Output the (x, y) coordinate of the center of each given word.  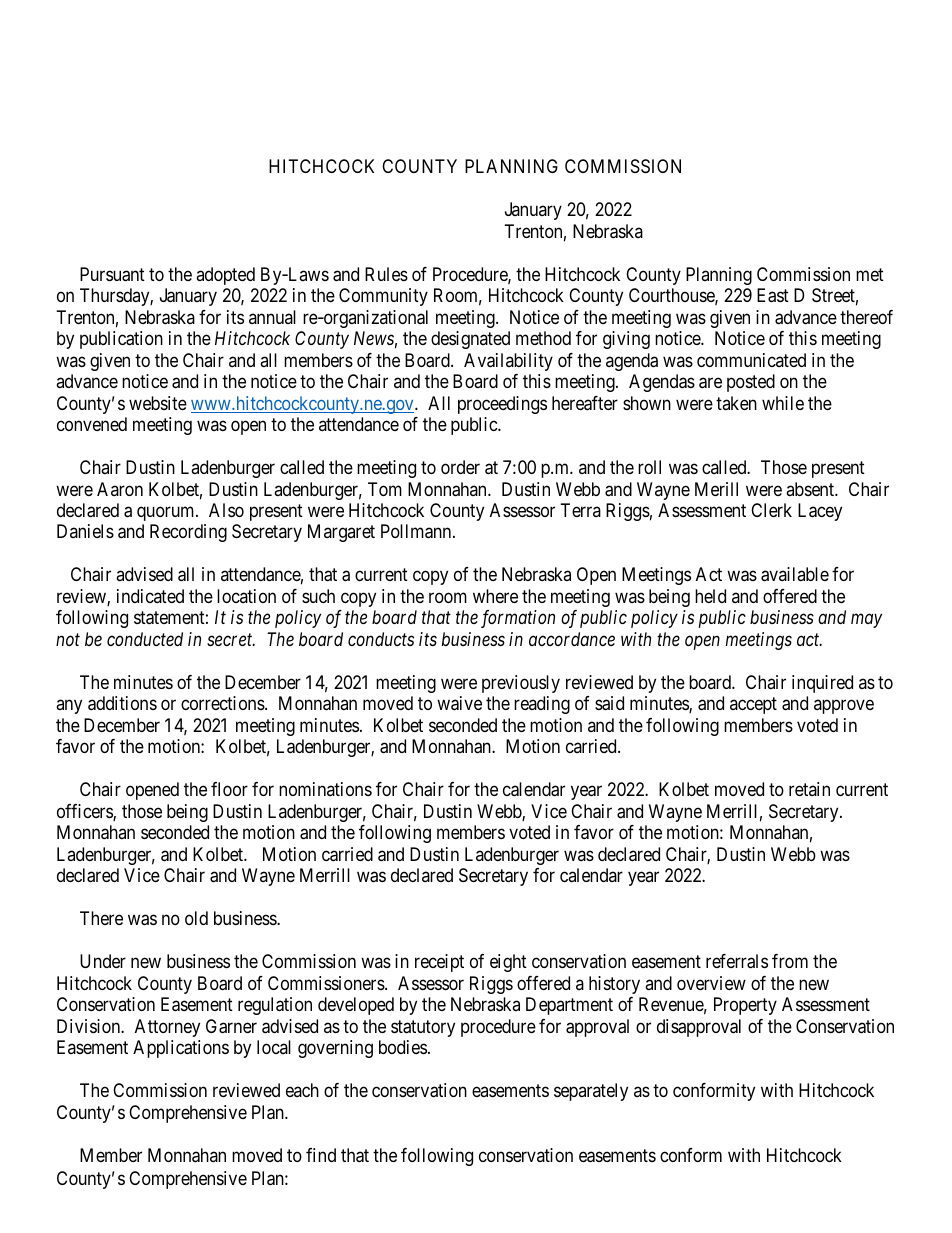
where (495, 596)
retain (809, 789)
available (795, 574)
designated (470, 340)
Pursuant (112, 274)
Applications (181, 1049)
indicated (150, 596)
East (773, 295)
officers (85, 812)
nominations (325, 789)
